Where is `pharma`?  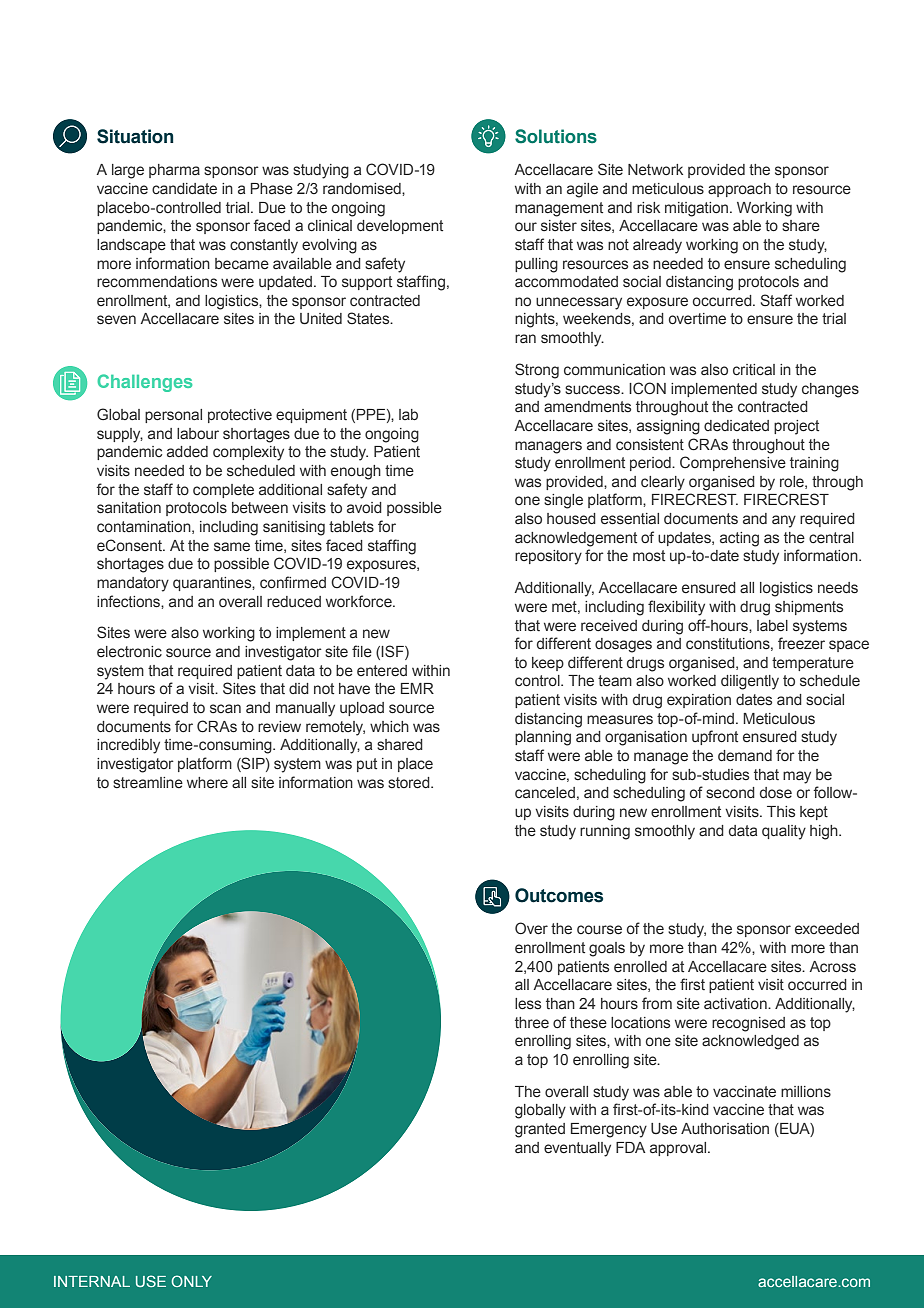
pharma is located at coordinates (174, 171).
